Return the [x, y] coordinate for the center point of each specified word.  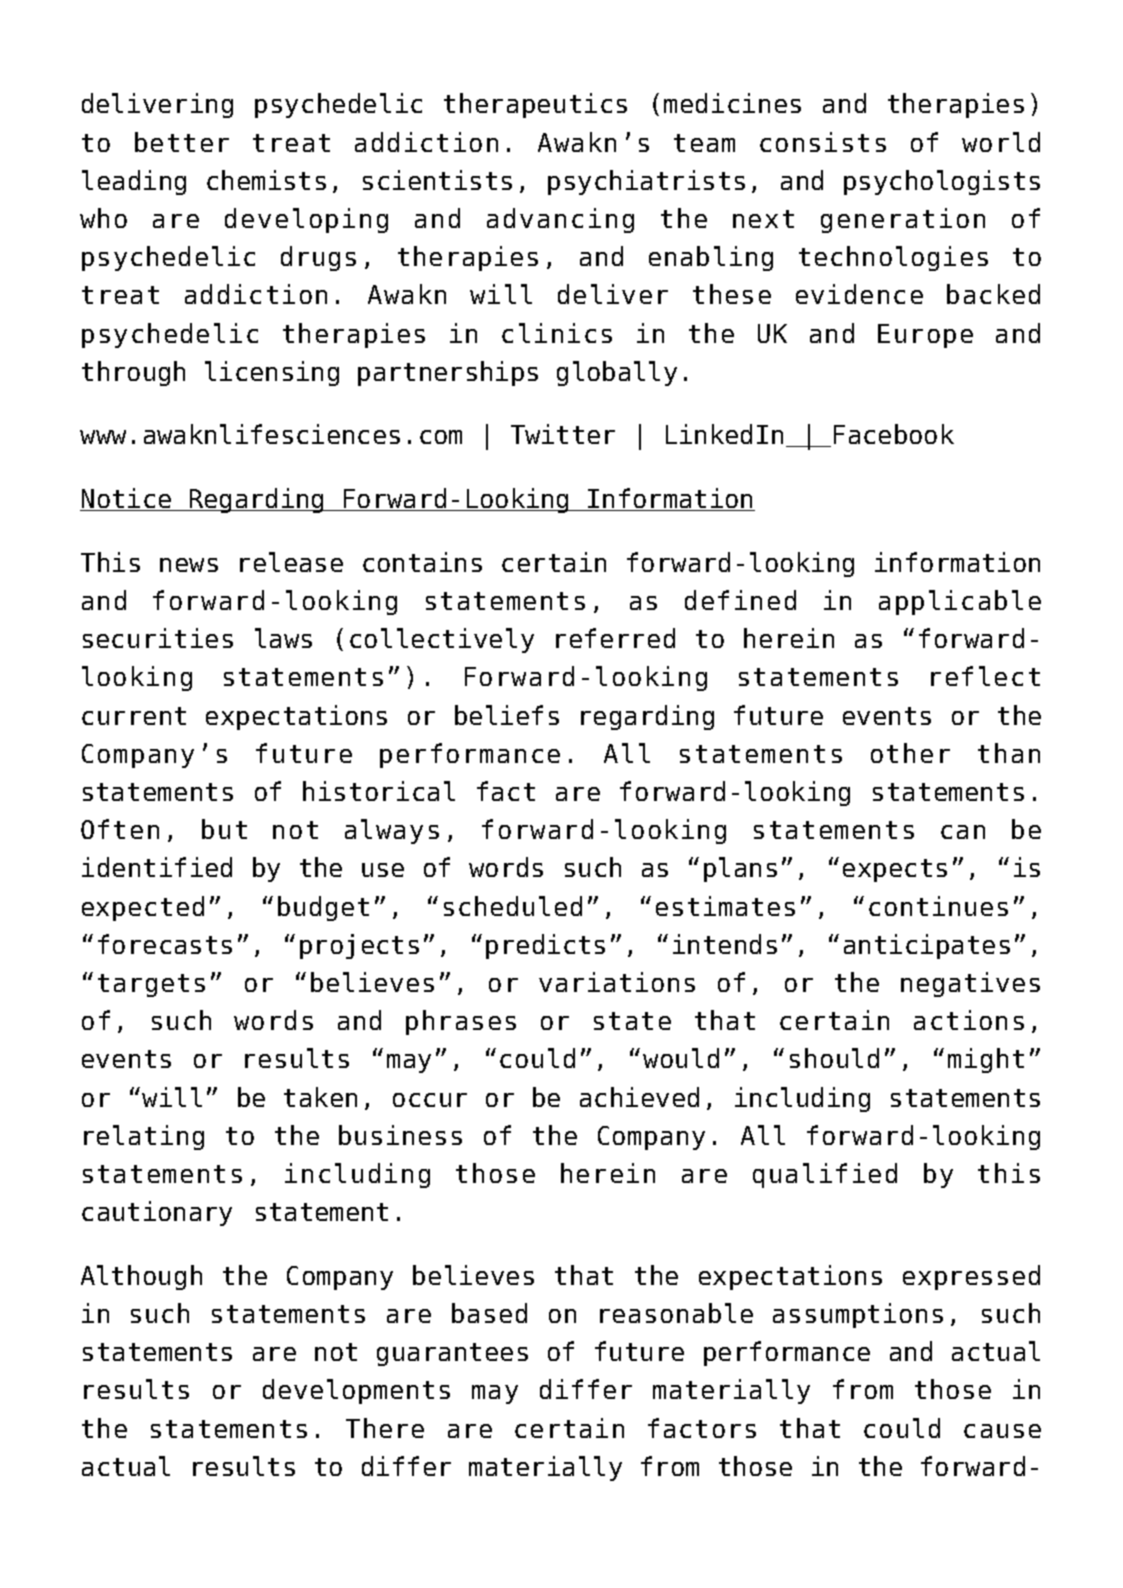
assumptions [858, 1315]
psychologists [942, 182]
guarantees [452, 1354]
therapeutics [535, 105]
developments [356, 1391]
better [182, 142]
